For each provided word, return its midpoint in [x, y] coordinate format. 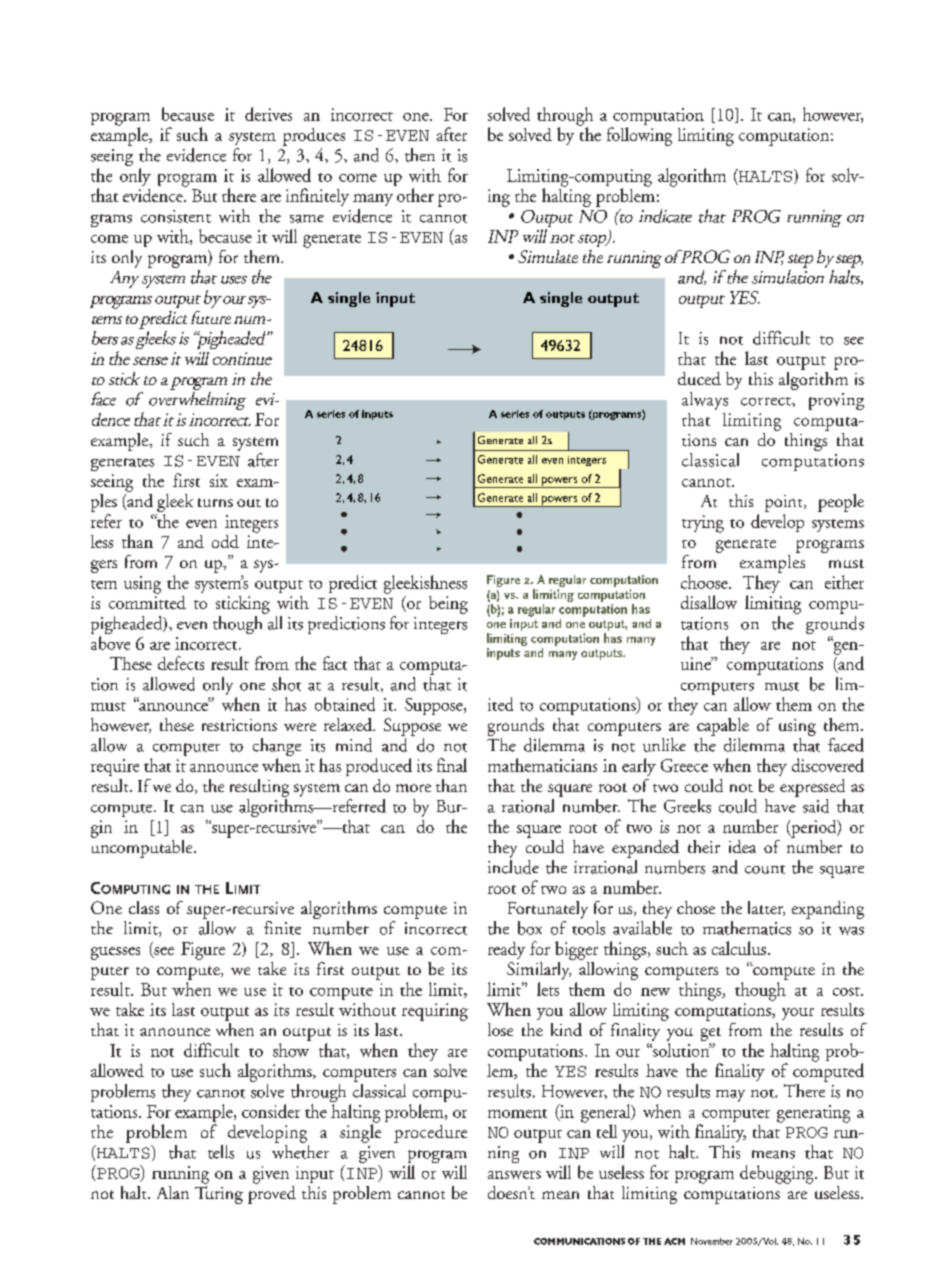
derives [268, 114]
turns [215, 502]
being [448, 605]
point [785, 503]
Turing [219, 1193]
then [420, 155]
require [115, 767]
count [765, 869]
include [513, 865]
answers [514, 1175]
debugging [778, 1174]
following [639, 136]
